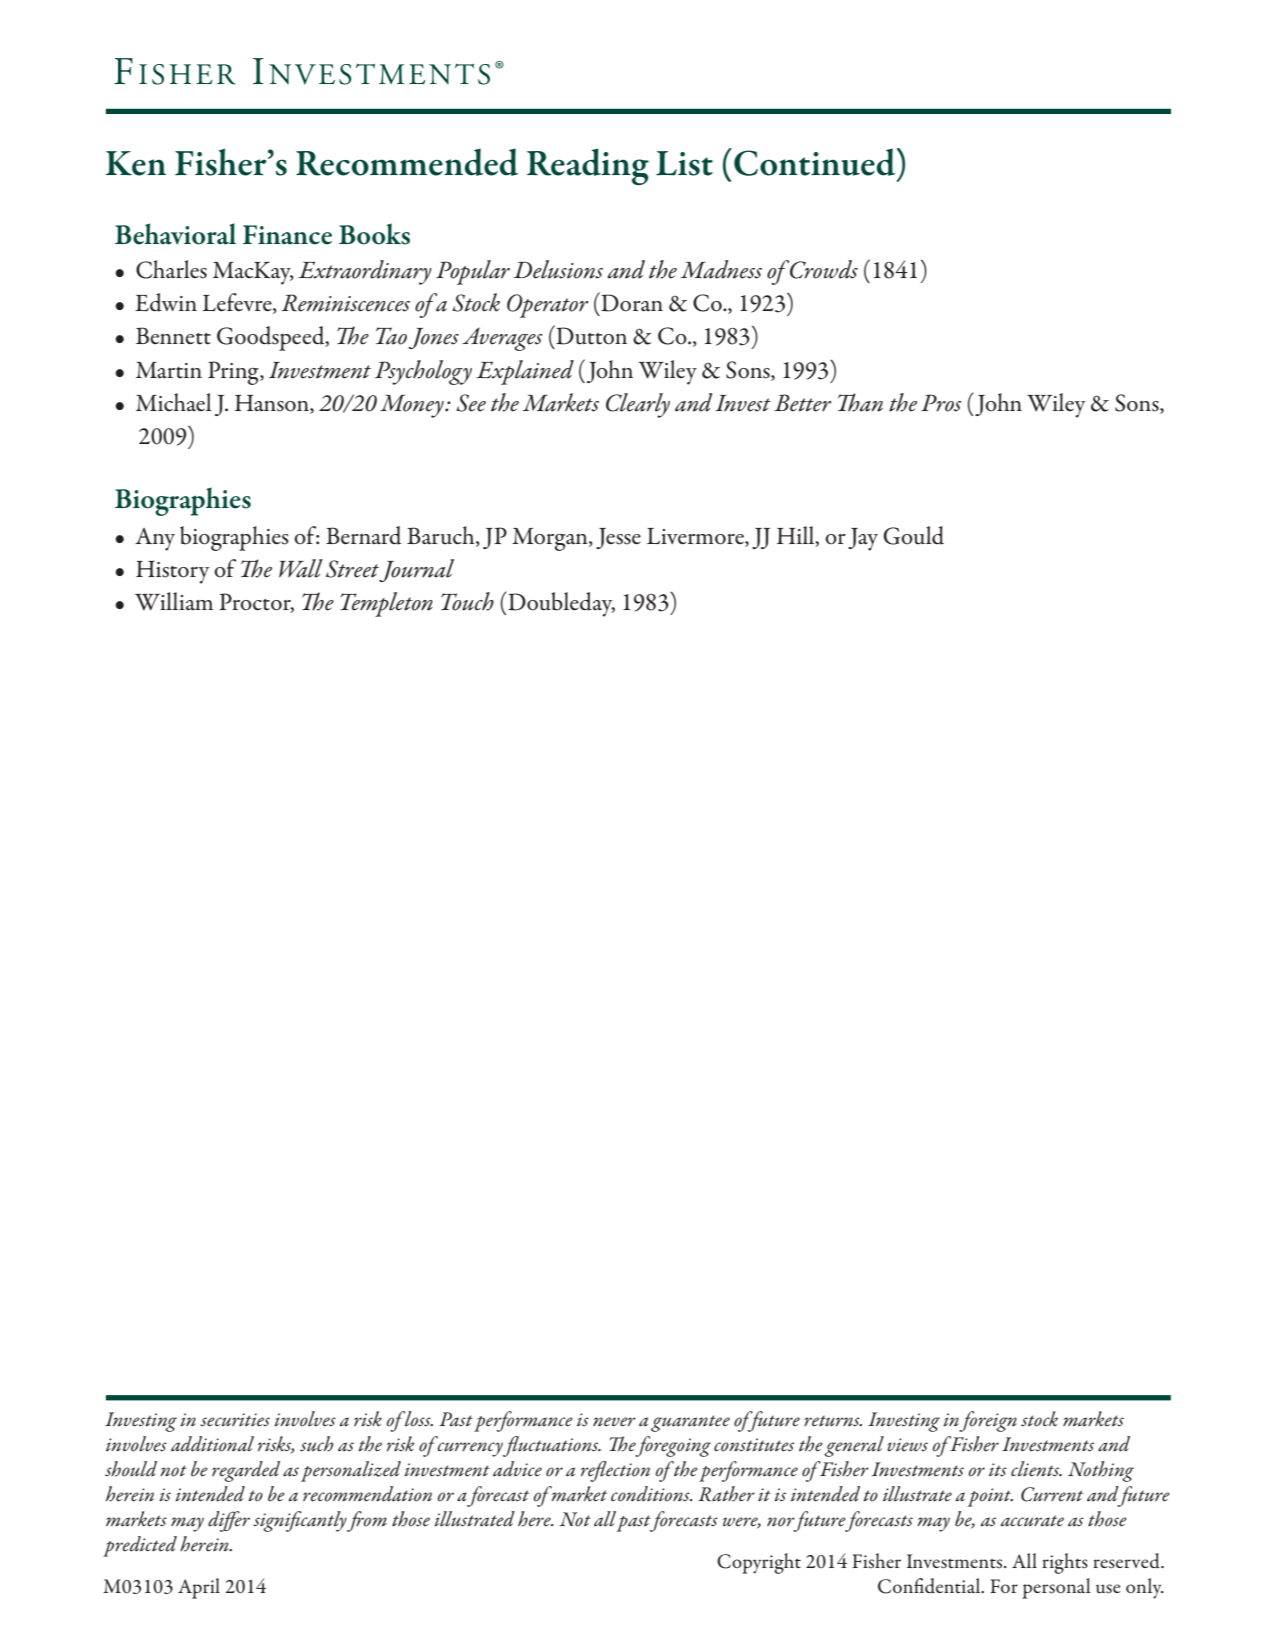 The height and width of the screenshot is (1651, 1275). Describe the element at coordinates (235, 1420) in the screenshot. I see `securities` at that location.
